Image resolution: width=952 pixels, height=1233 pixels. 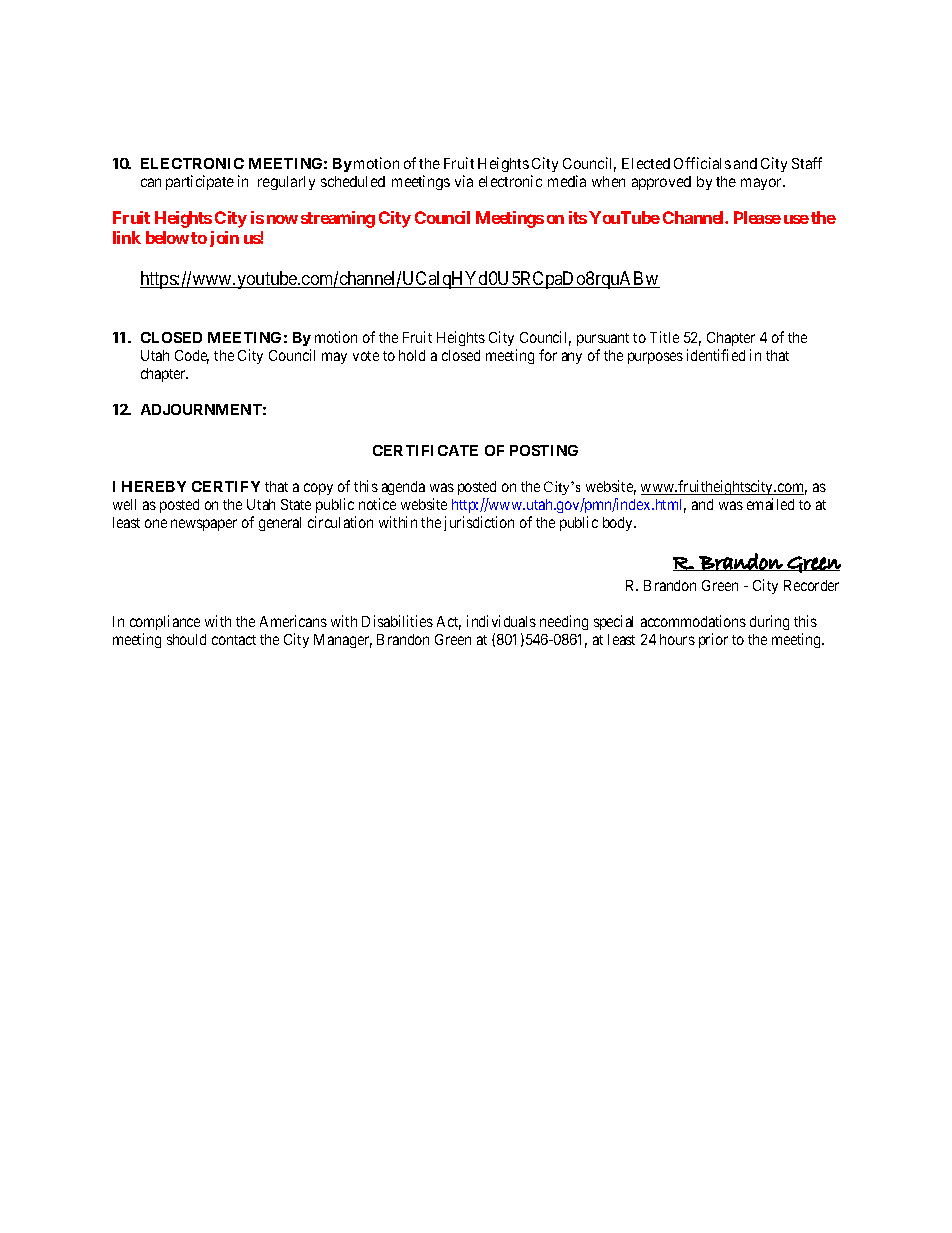 I want to click on newspaper, so click(x=204, y=525).
